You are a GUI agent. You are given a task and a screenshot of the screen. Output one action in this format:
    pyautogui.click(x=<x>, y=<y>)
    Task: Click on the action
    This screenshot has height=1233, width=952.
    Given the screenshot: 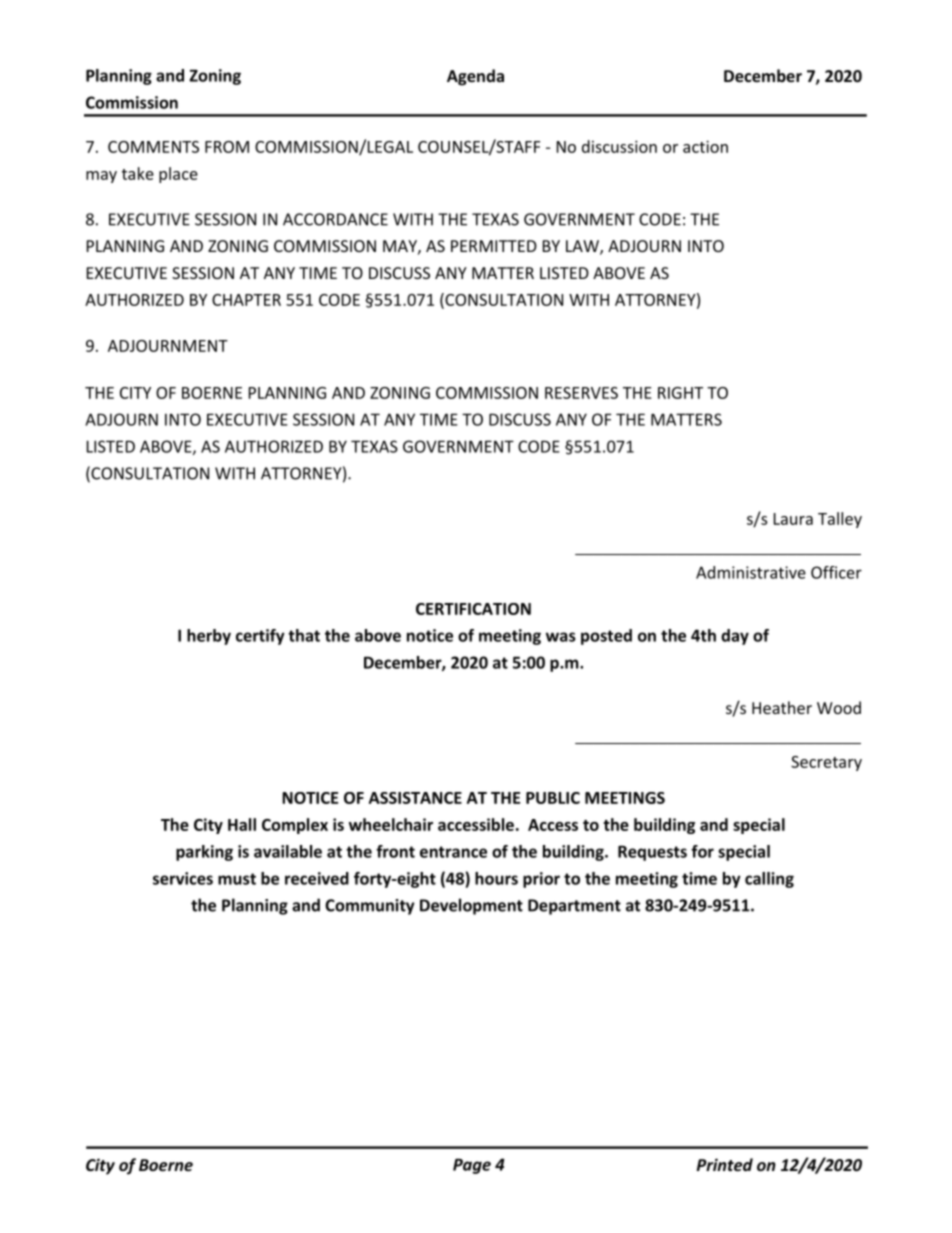 What is the action you would take?
    pyautogui.click(x=705, y=146)
